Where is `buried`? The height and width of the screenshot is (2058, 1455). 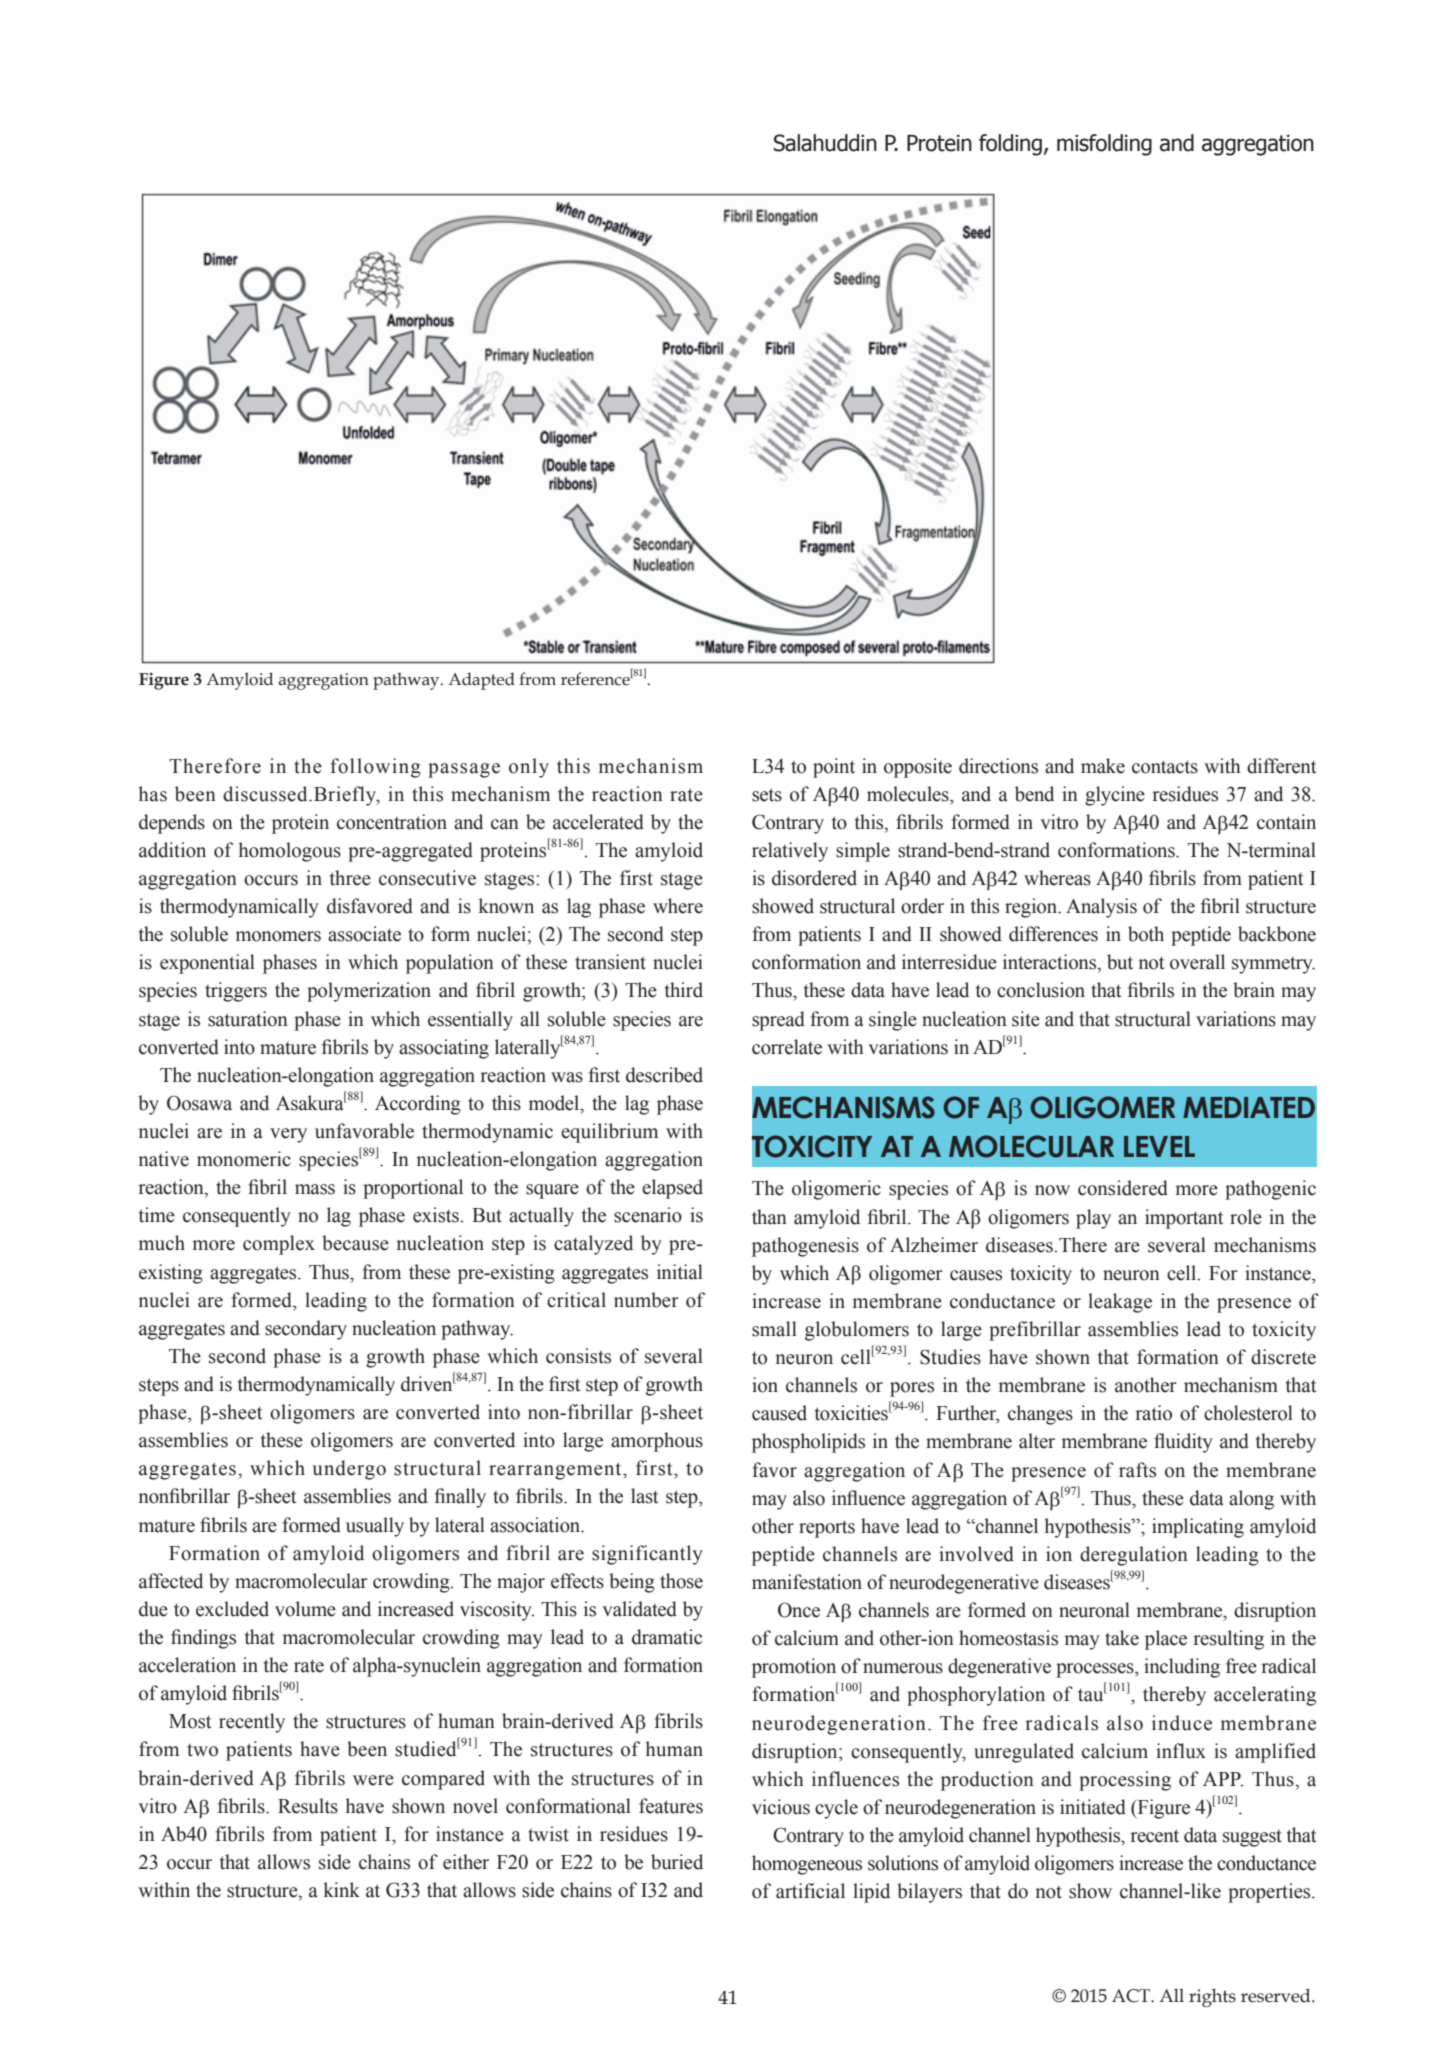 buried is located at coordinates (677, 1862).
